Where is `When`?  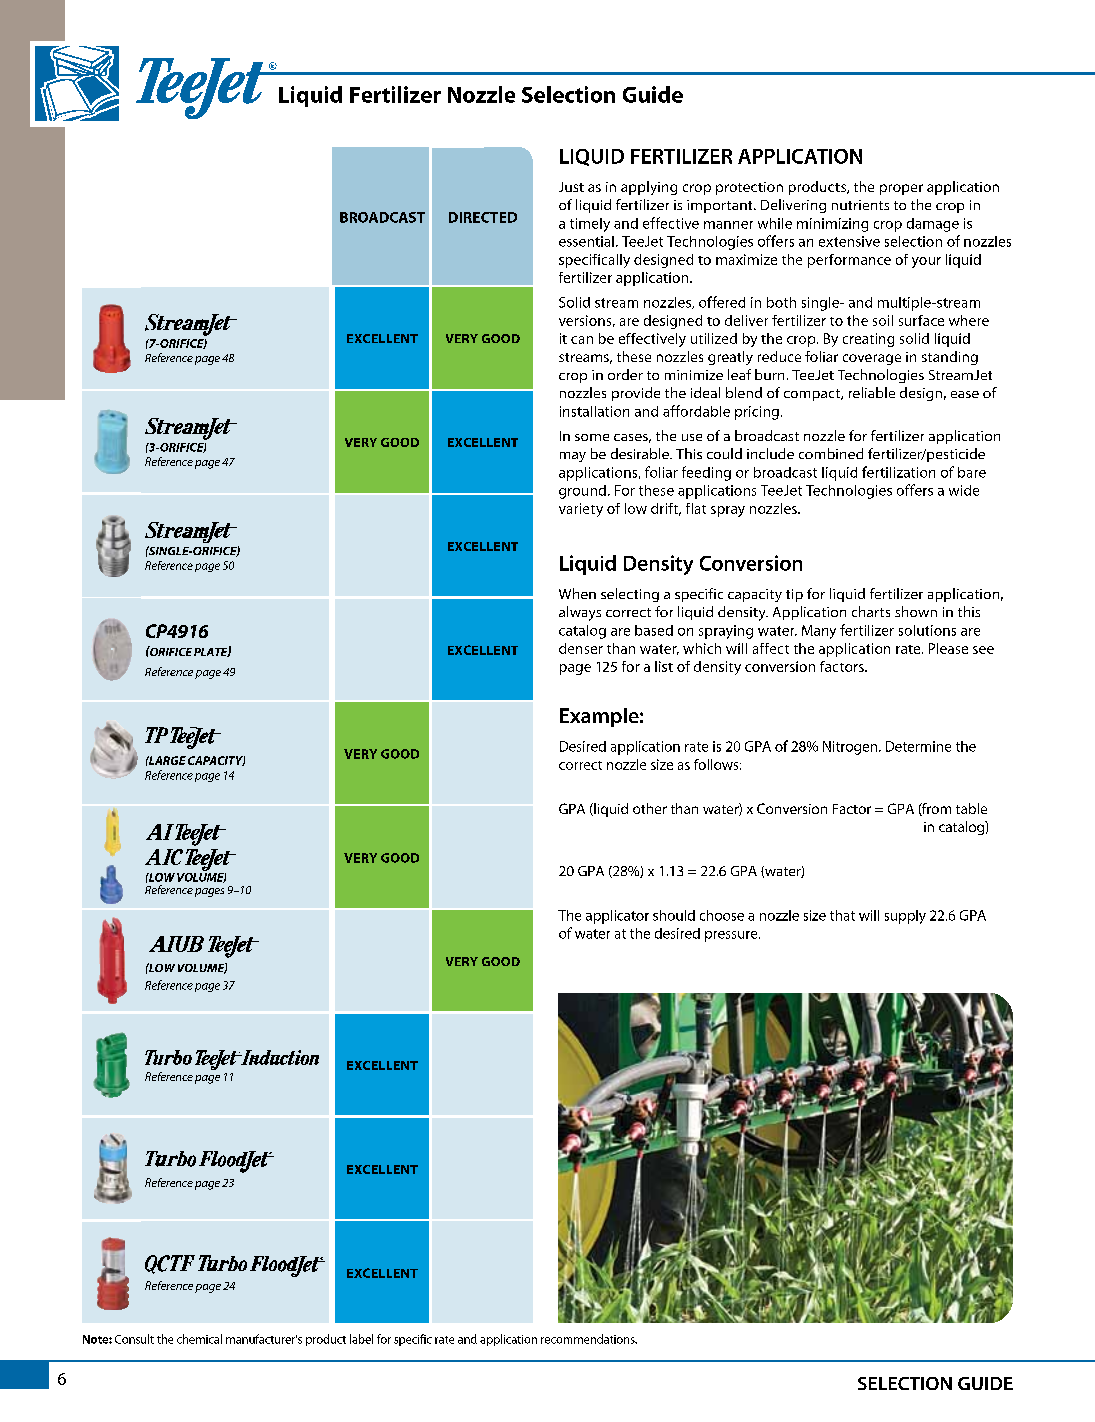 When is located at coordinates (577, 593).
